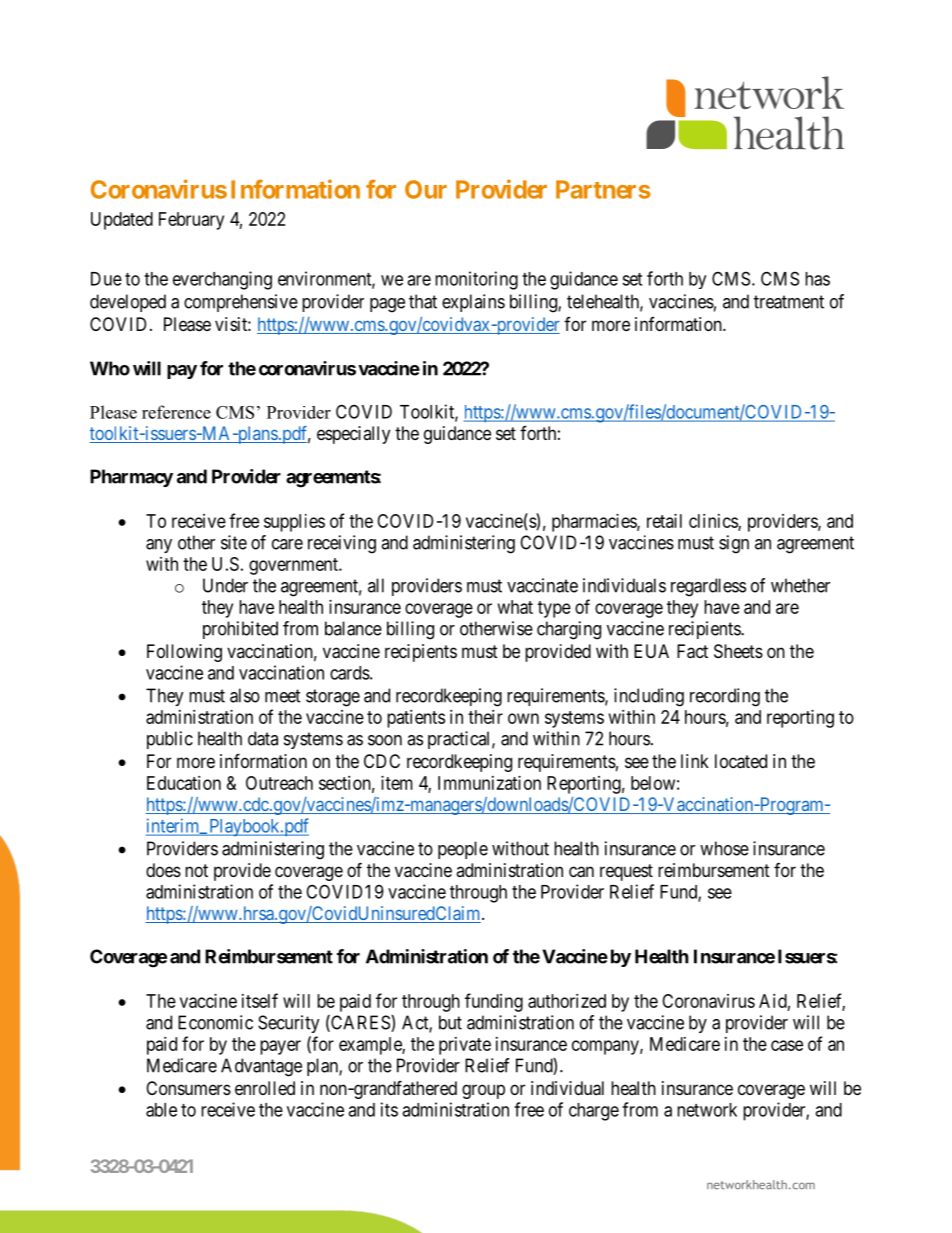  What do you see at coordinates (191, 221) in the screenshot?
I see `February` at bounding box center [191, 221].
